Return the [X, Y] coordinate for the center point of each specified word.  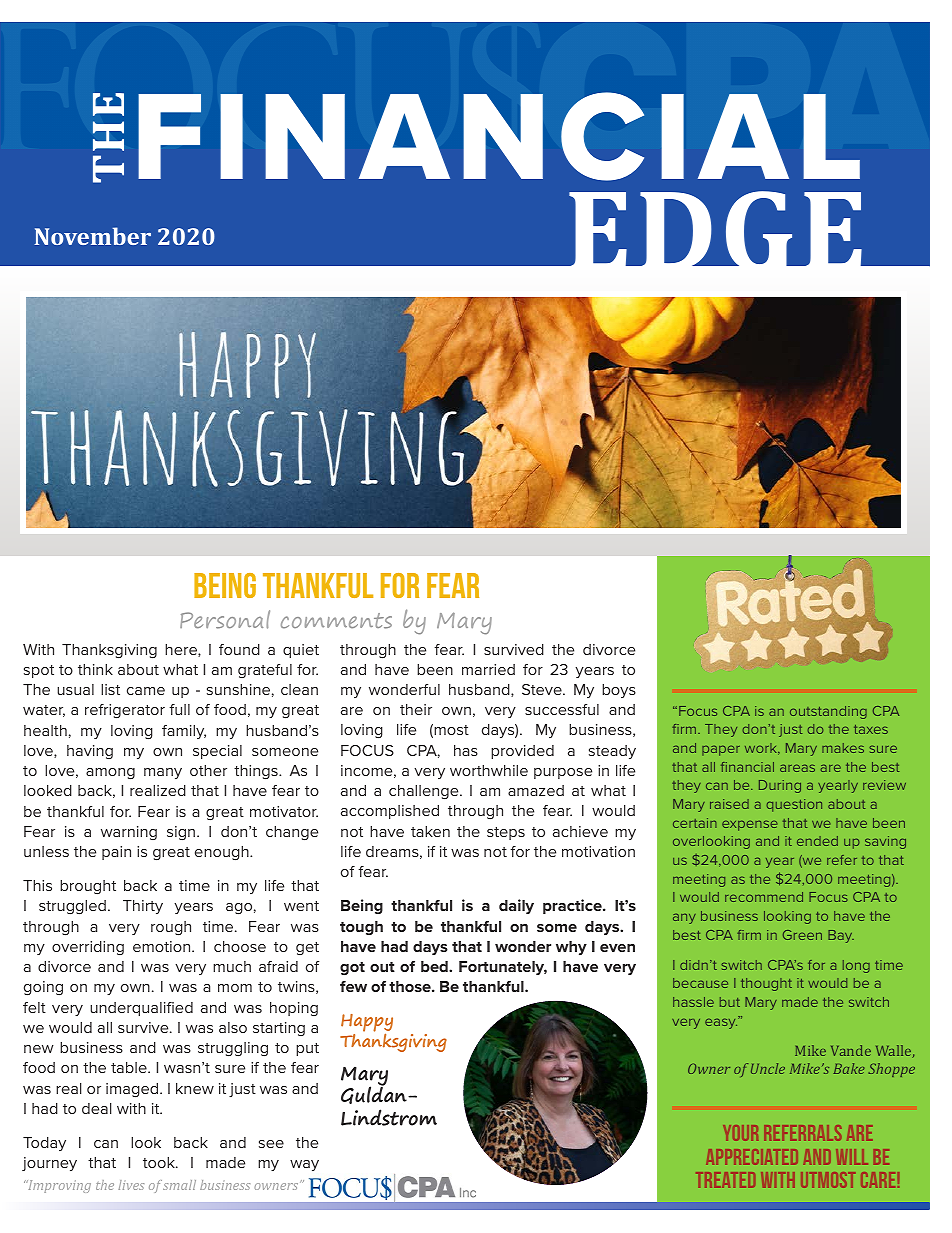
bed [435, 966]
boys [619, 691]
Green [802, 935]
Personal [225, 619]
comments [336, 621]
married [488, 669]
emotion [163, 946]
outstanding [828, 712]
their [416, 709]
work [762, 749]
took [160, 1162]
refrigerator [125, 711]
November [92, 236]
